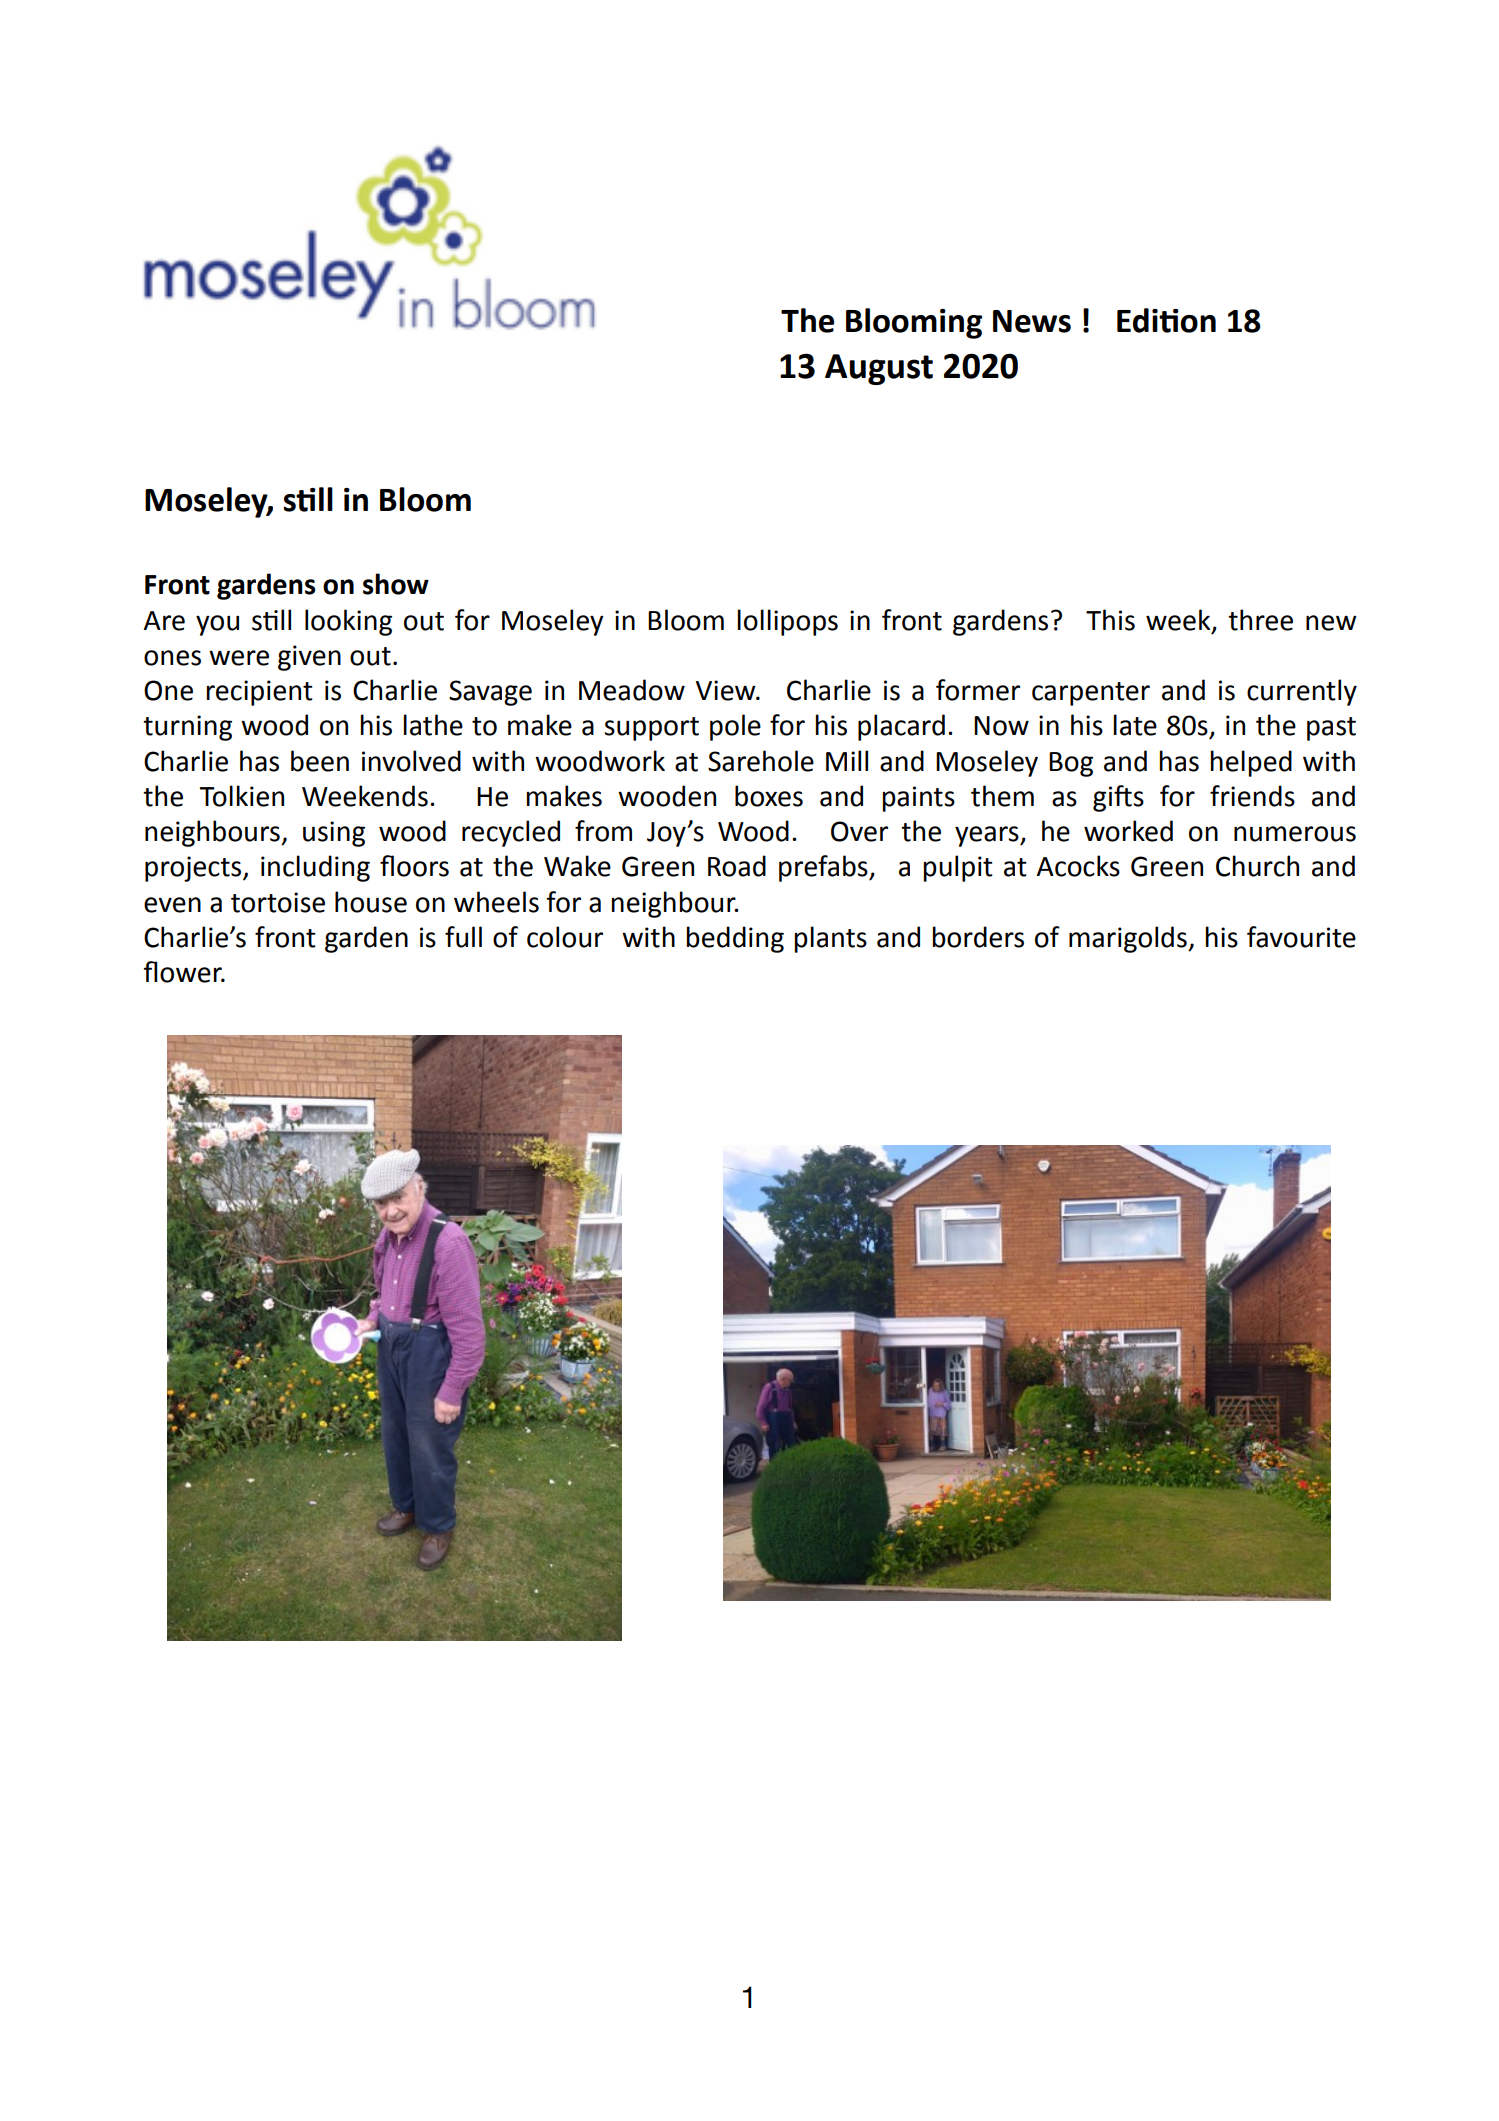 The image size is (1499, 2121). What do you see at coordinates (1032, 321) in the document?
I see `News` at bounding box center [1032, 321].
